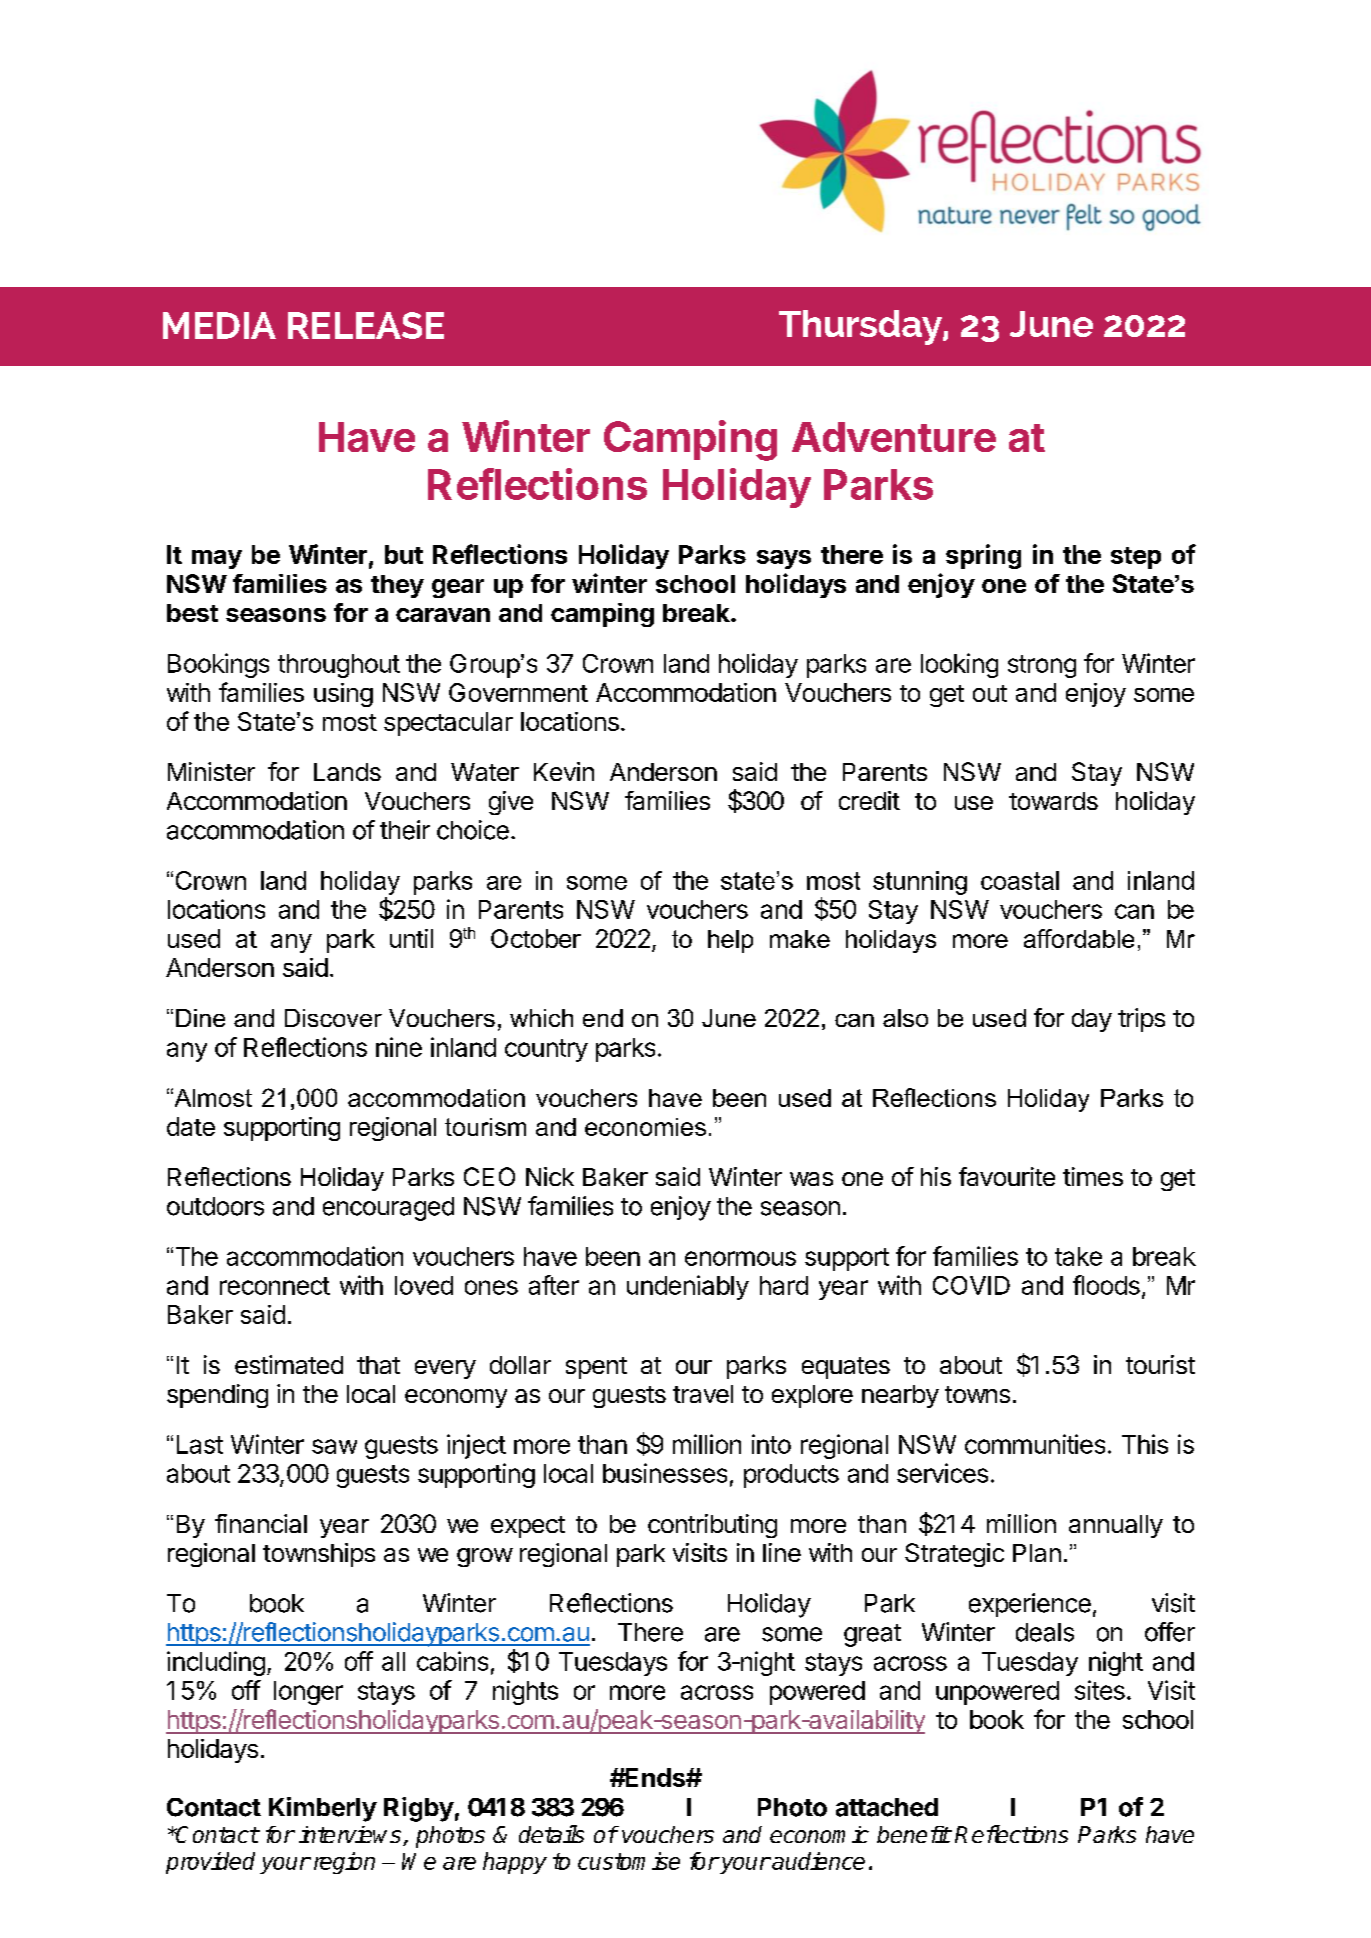 The image size is (1371, 1938). I want to click on Thursday, so click(861, 327).
